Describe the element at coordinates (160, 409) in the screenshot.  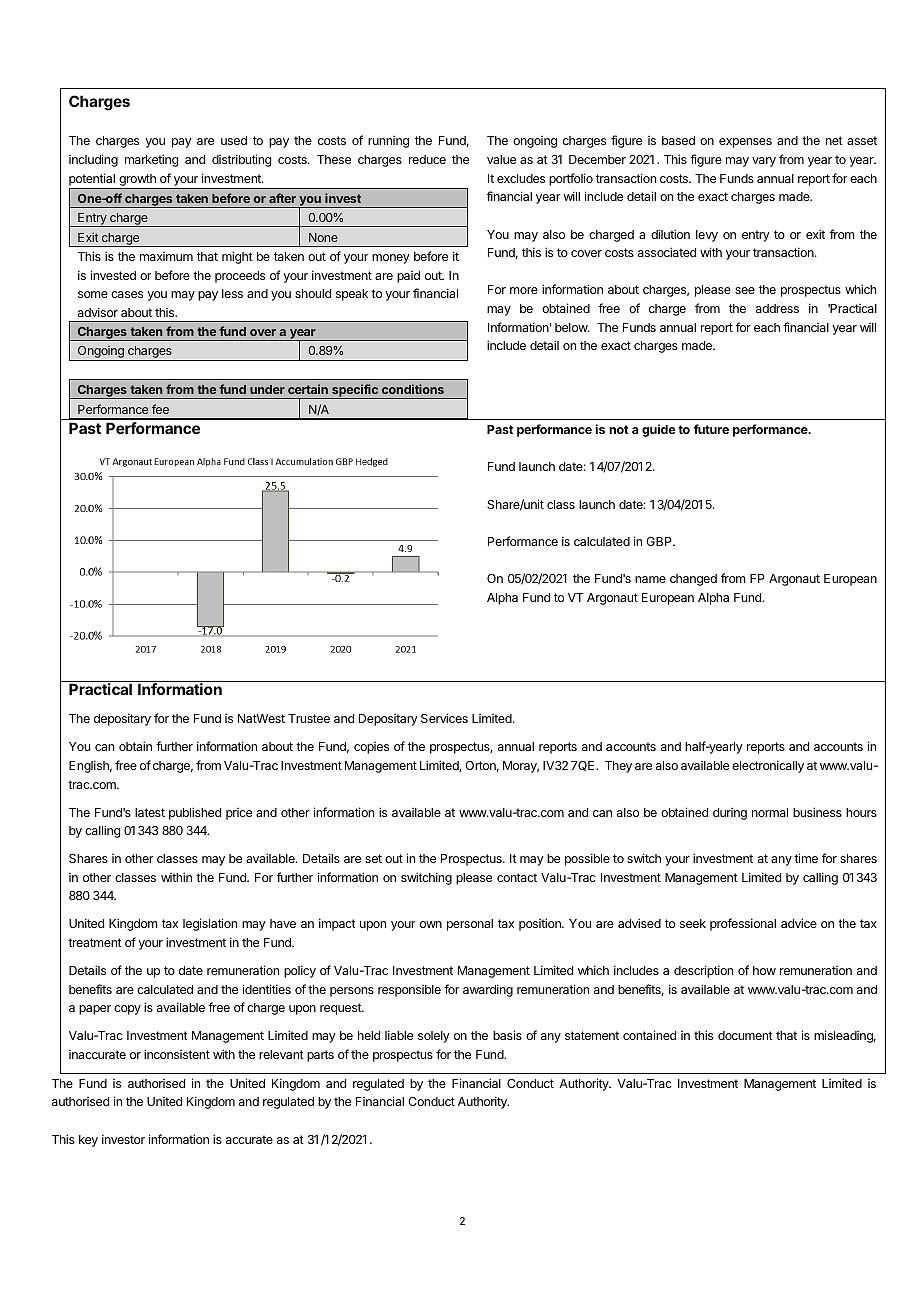
I see `fee` at that location.
